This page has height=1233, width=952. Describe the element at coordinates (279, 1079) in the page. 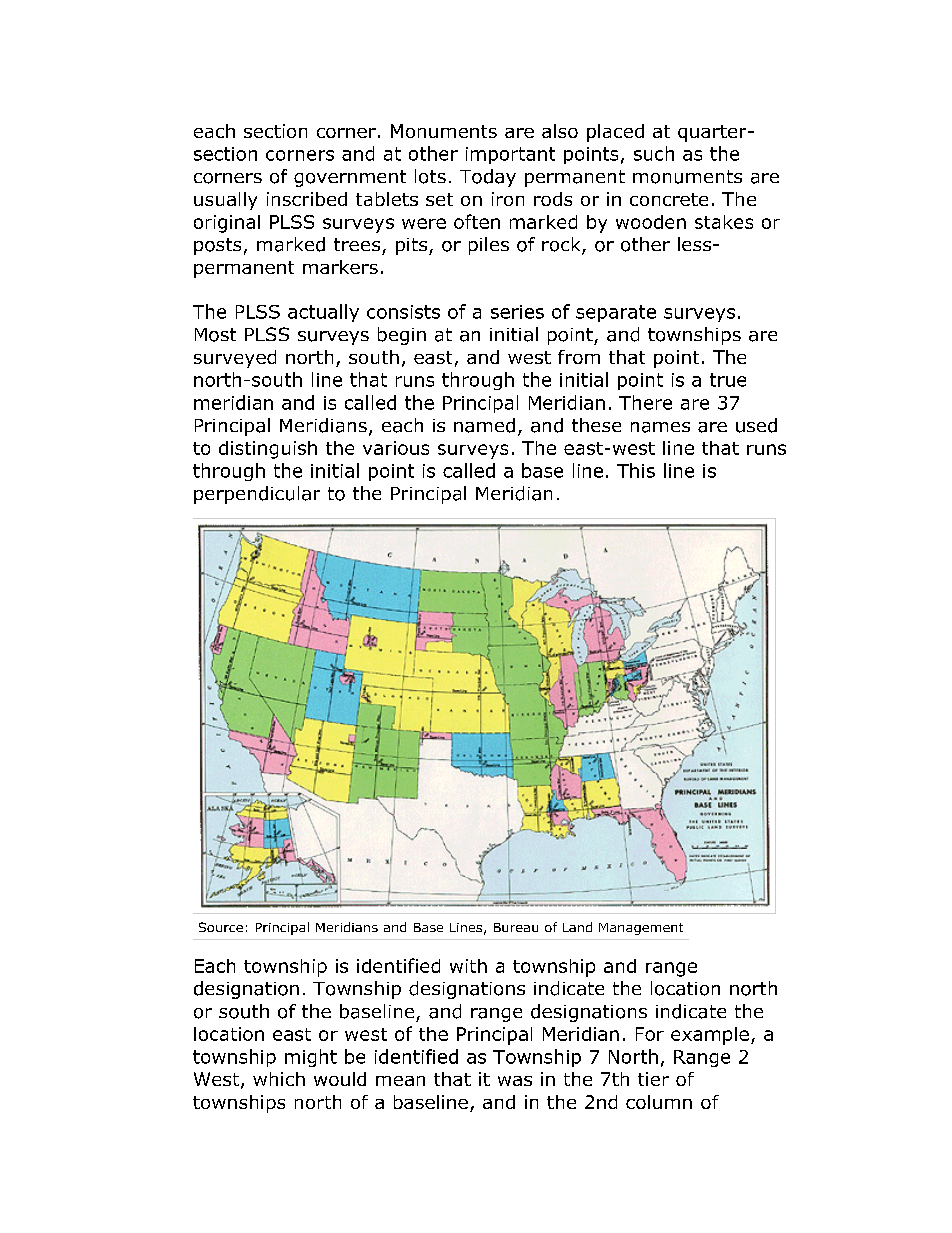

I see `which` at that location.
